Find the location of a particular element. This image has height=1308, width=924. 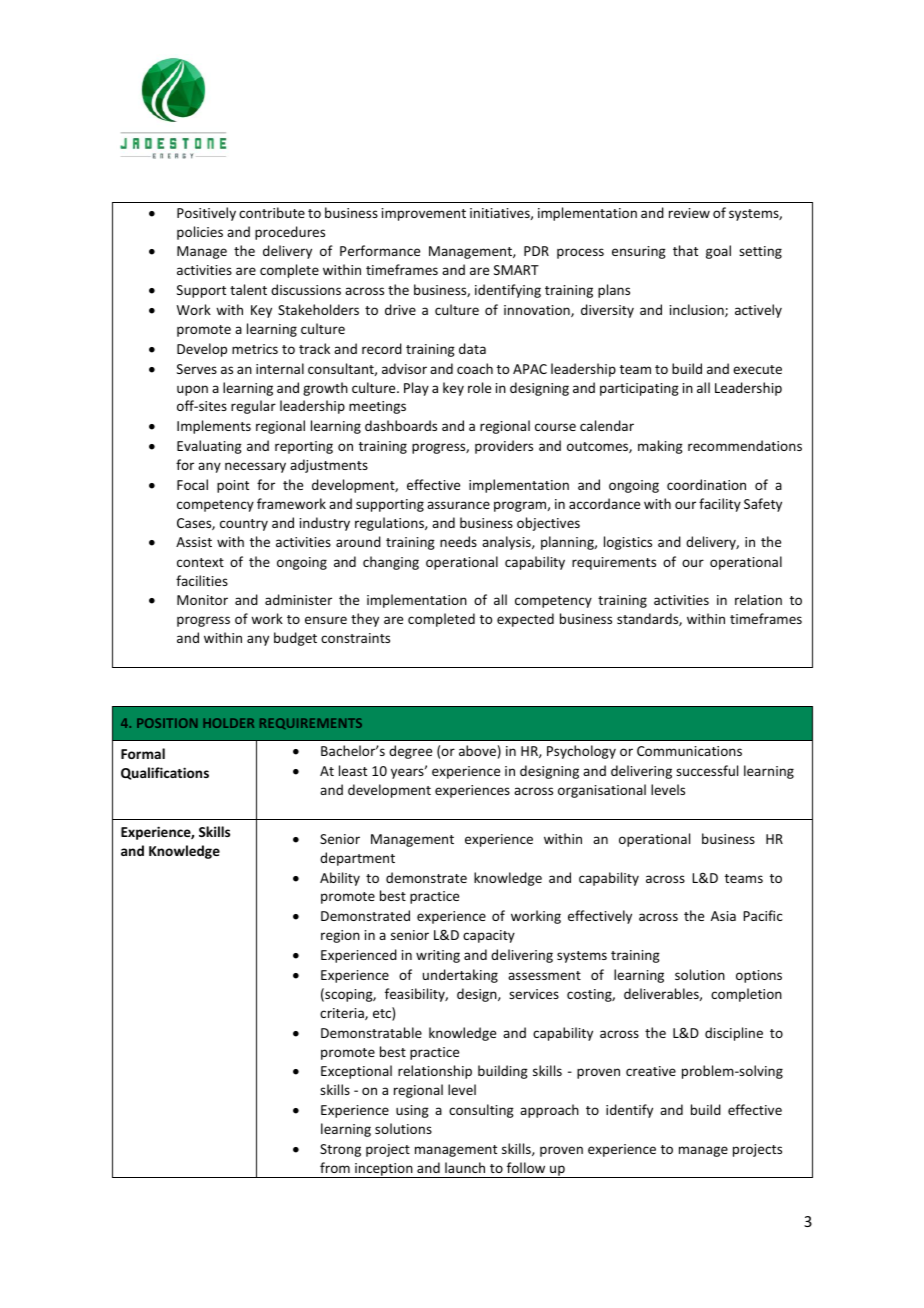

POSITION is located at coordinates (167, 723).
